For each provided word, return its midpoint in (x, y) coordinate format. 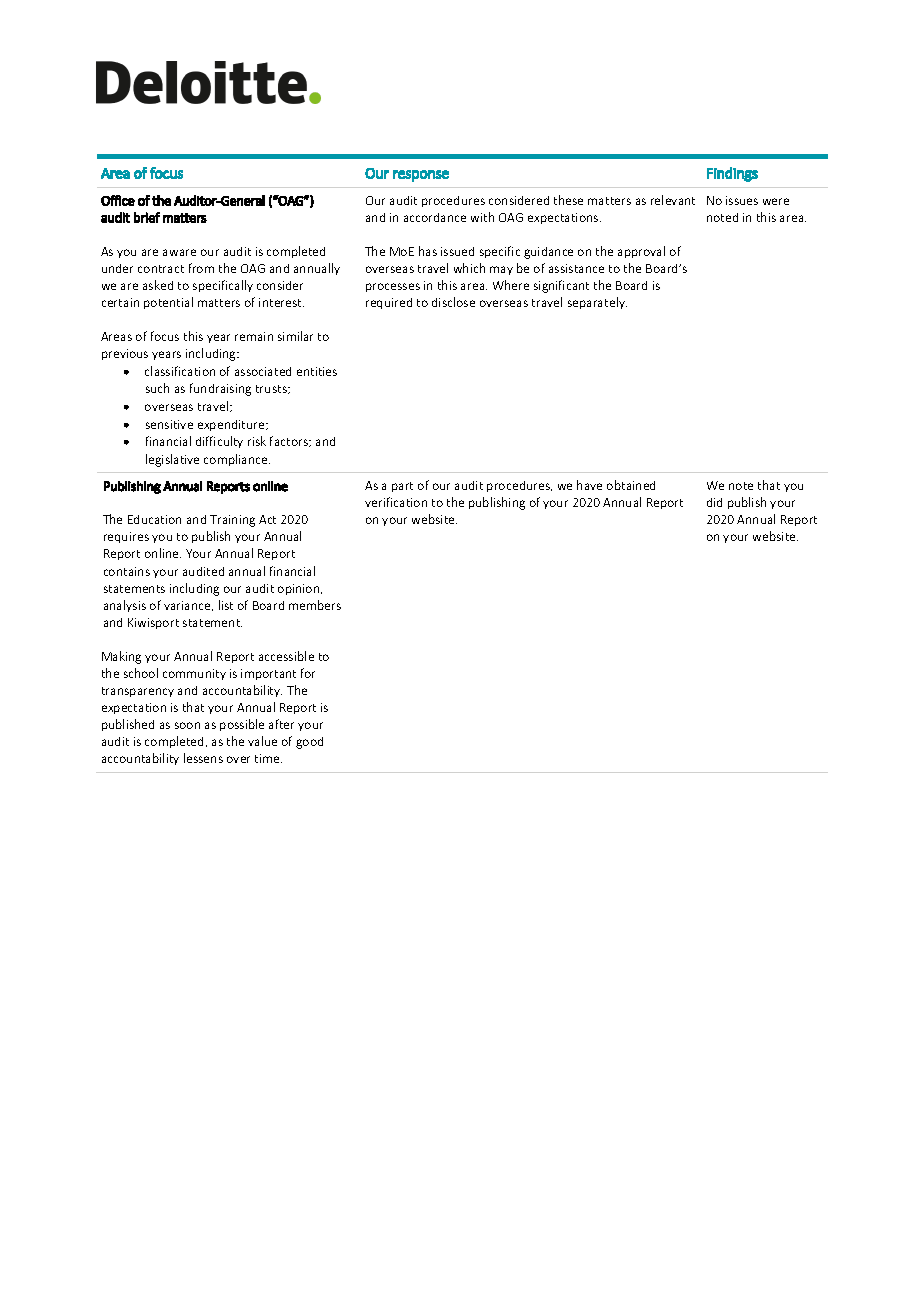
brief (147, 217)
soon (187, 725)
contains (127, 571)
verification (396, 502)
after (281, 724)
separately (597, 303)
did (714, 502)
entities (317, 371)
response (421, 176)
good (309, 743)
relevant (673, 200)
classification (180, 371)
